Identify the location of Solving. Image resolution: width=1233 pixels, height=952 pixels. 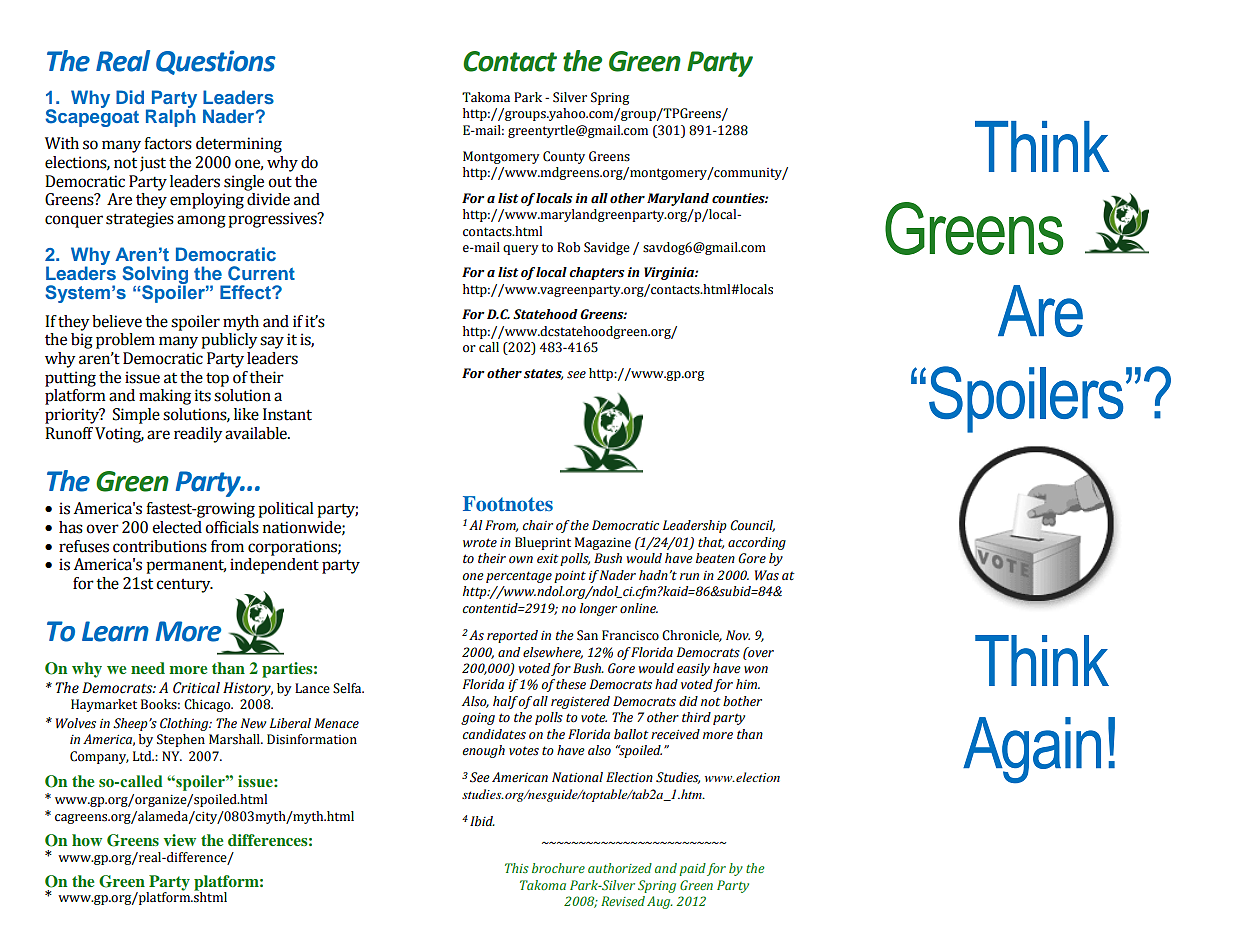
(155, 276).
